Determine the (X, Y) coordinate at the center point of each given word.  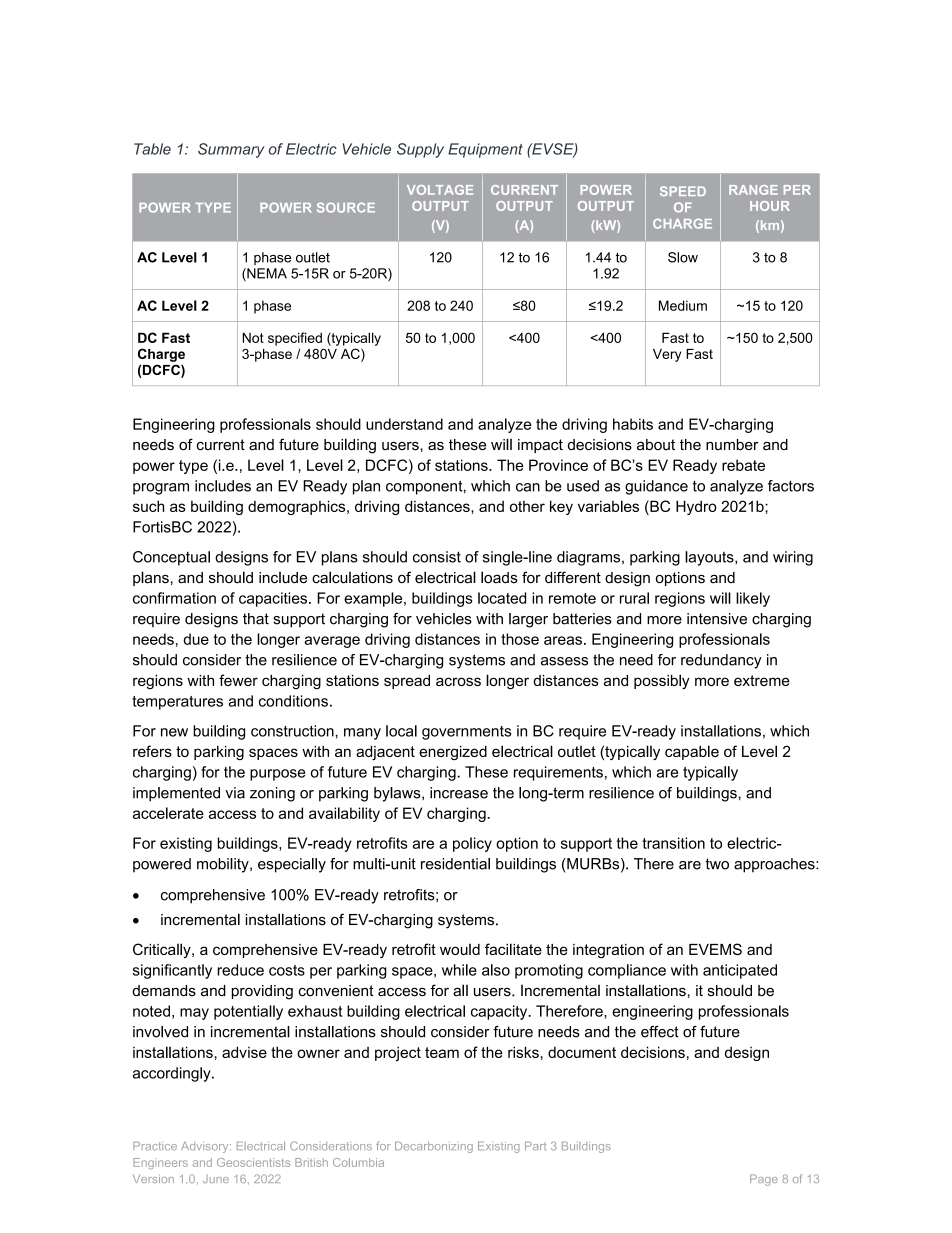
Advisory (206, 1147)
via (235, 793)
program (161, 489)
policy (472, 844)
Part (535, 1146)
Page (764, 1180)
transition (673, 843)
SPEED (683, 191)
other (527, 506)
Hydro (696, 507)
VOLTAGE (440, 190)
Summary (231, 150)
